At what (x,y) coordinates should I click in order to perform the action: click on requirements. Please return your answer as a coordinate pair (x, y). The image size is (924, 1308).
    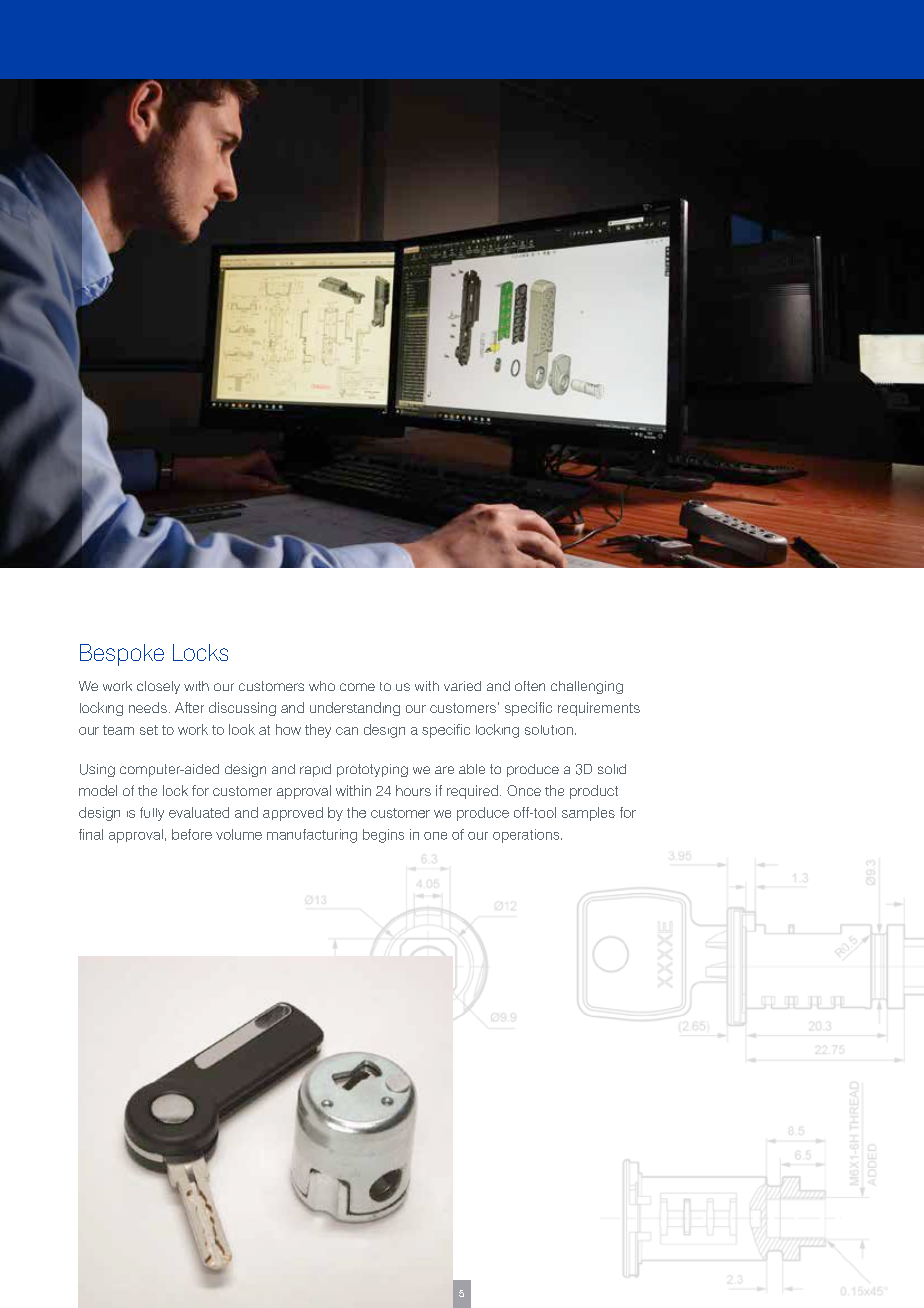
    Looking at the image, I should click on (599, 709).
